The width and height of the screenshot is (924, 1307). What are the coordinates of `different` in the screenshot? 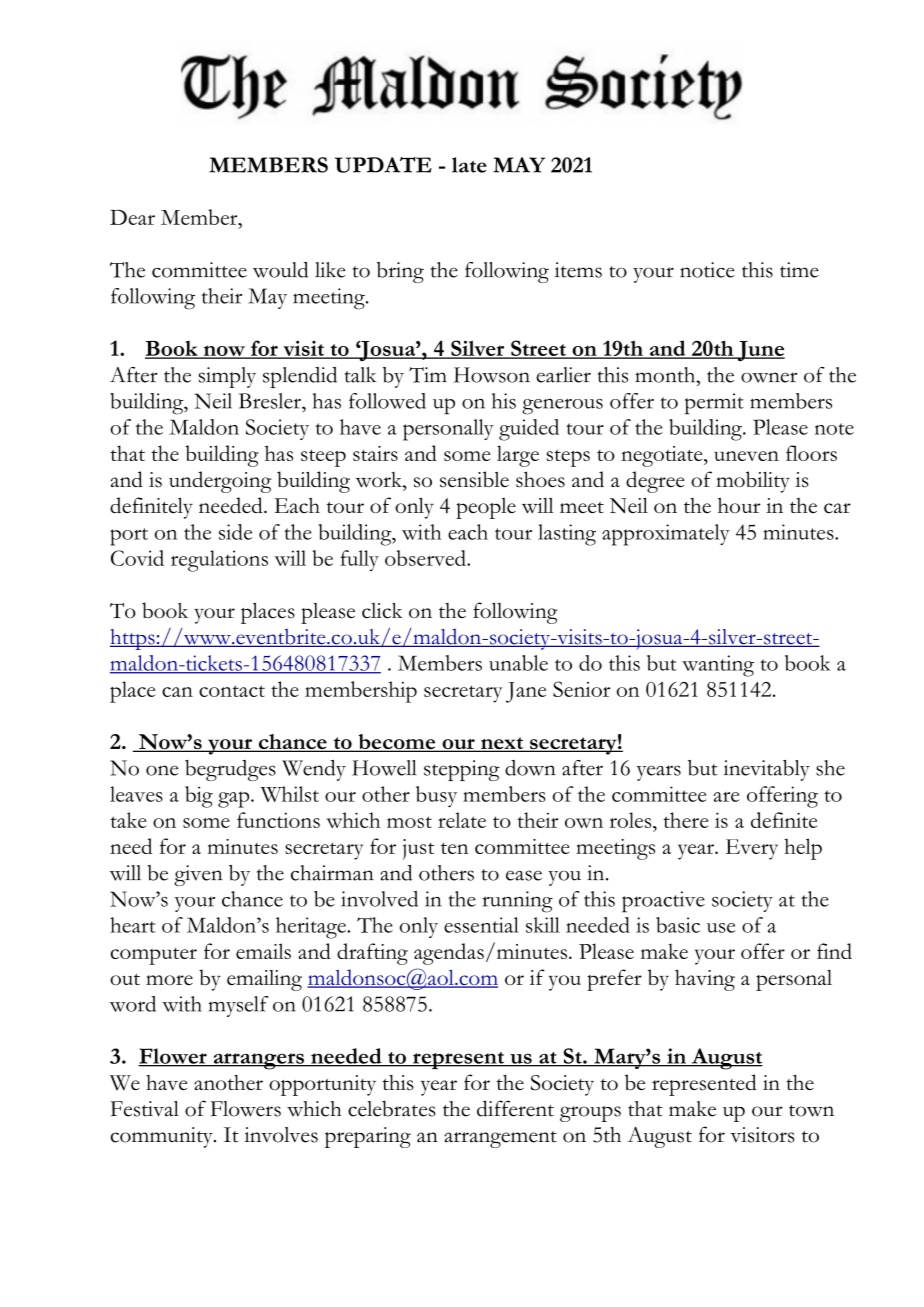 It's located at (515, 1108).
